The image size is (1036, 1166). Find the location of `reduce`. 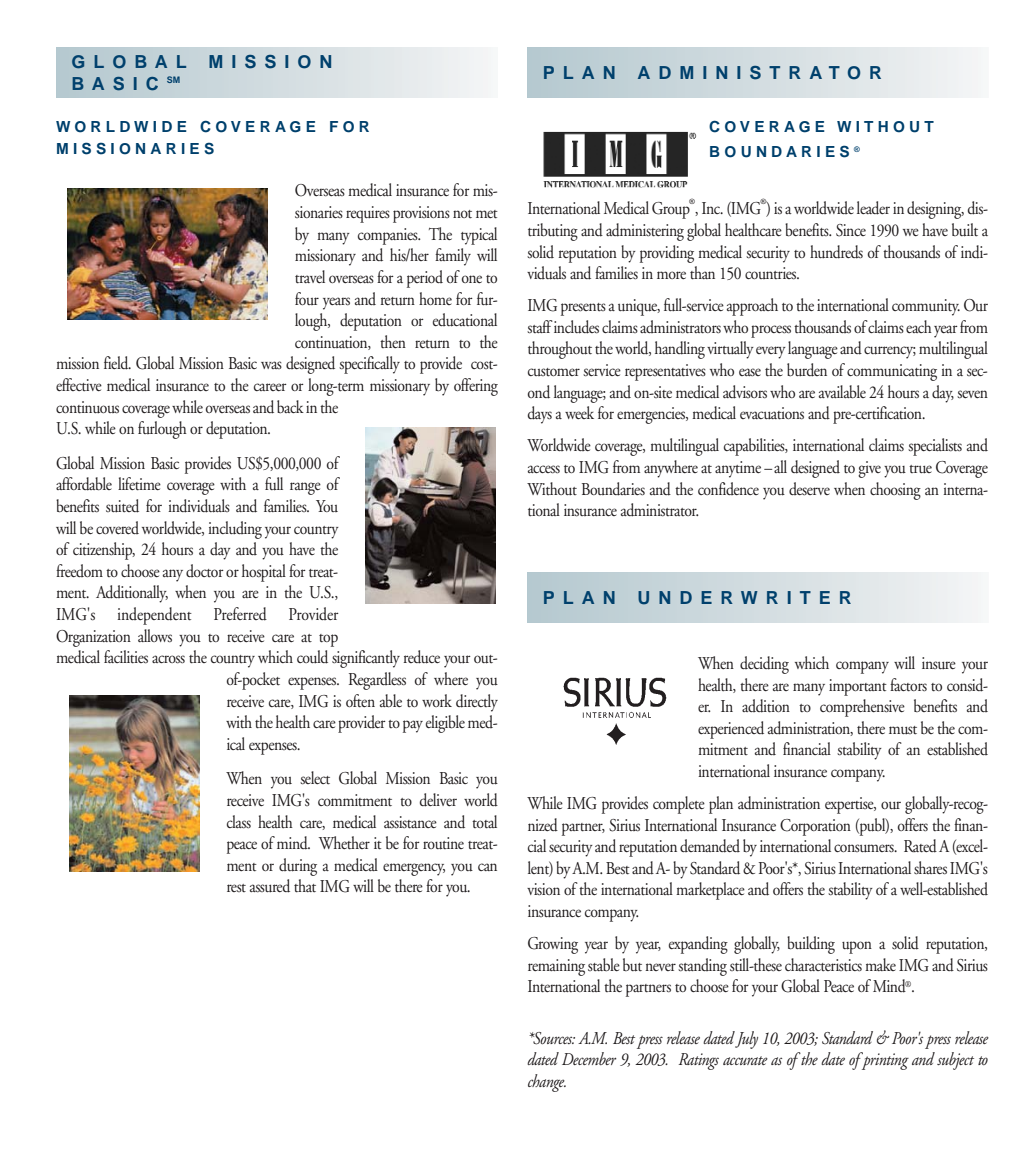

reduce is located at coordinates (422, 657).
